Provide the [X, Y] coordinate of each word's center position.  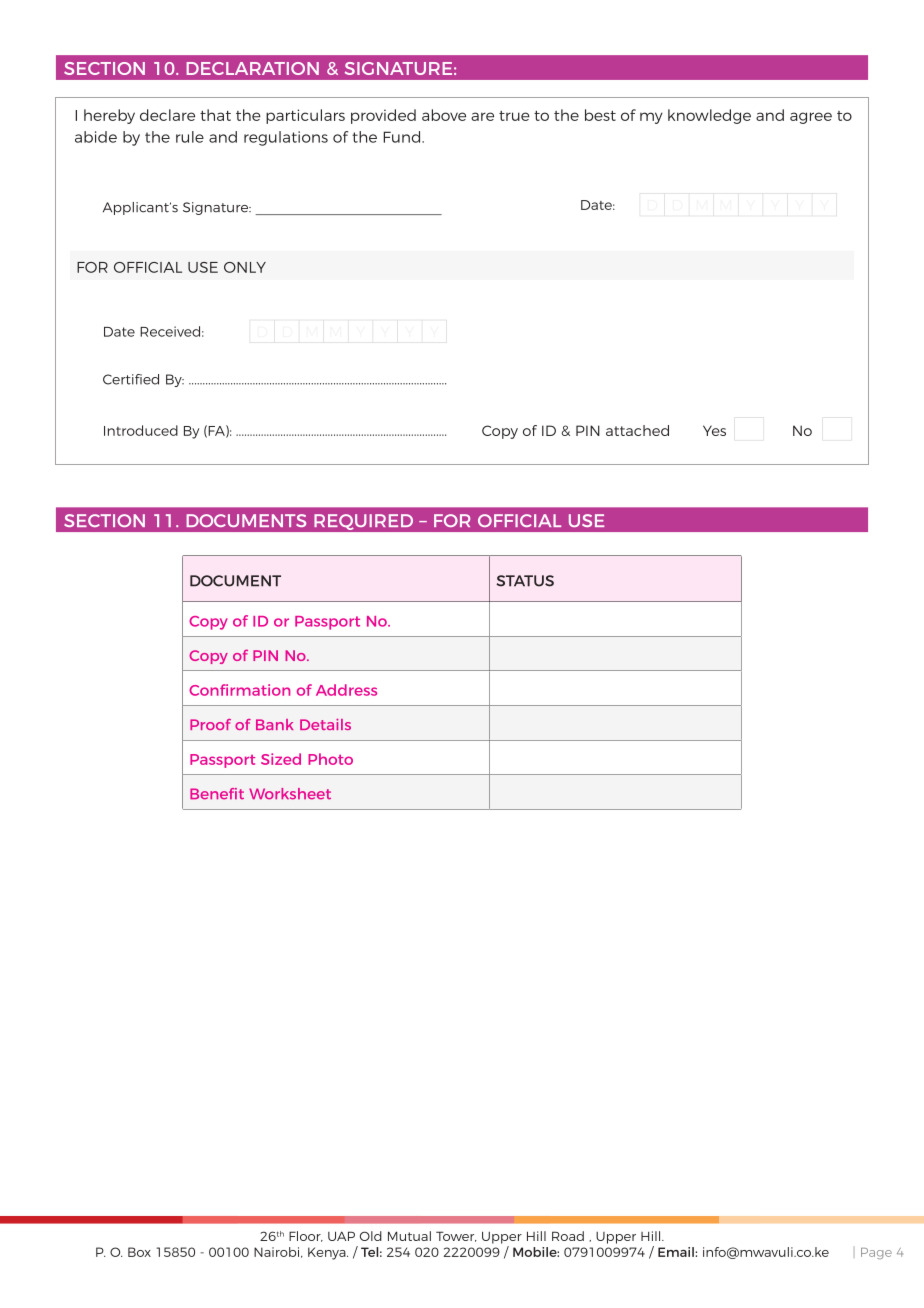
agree [811, 118]
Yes [714, 430]
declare [167, 115]
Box [139, 1252]
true [514, 116]
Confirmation [239, 690]
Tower [456, 1236]
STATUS [525, 581]
